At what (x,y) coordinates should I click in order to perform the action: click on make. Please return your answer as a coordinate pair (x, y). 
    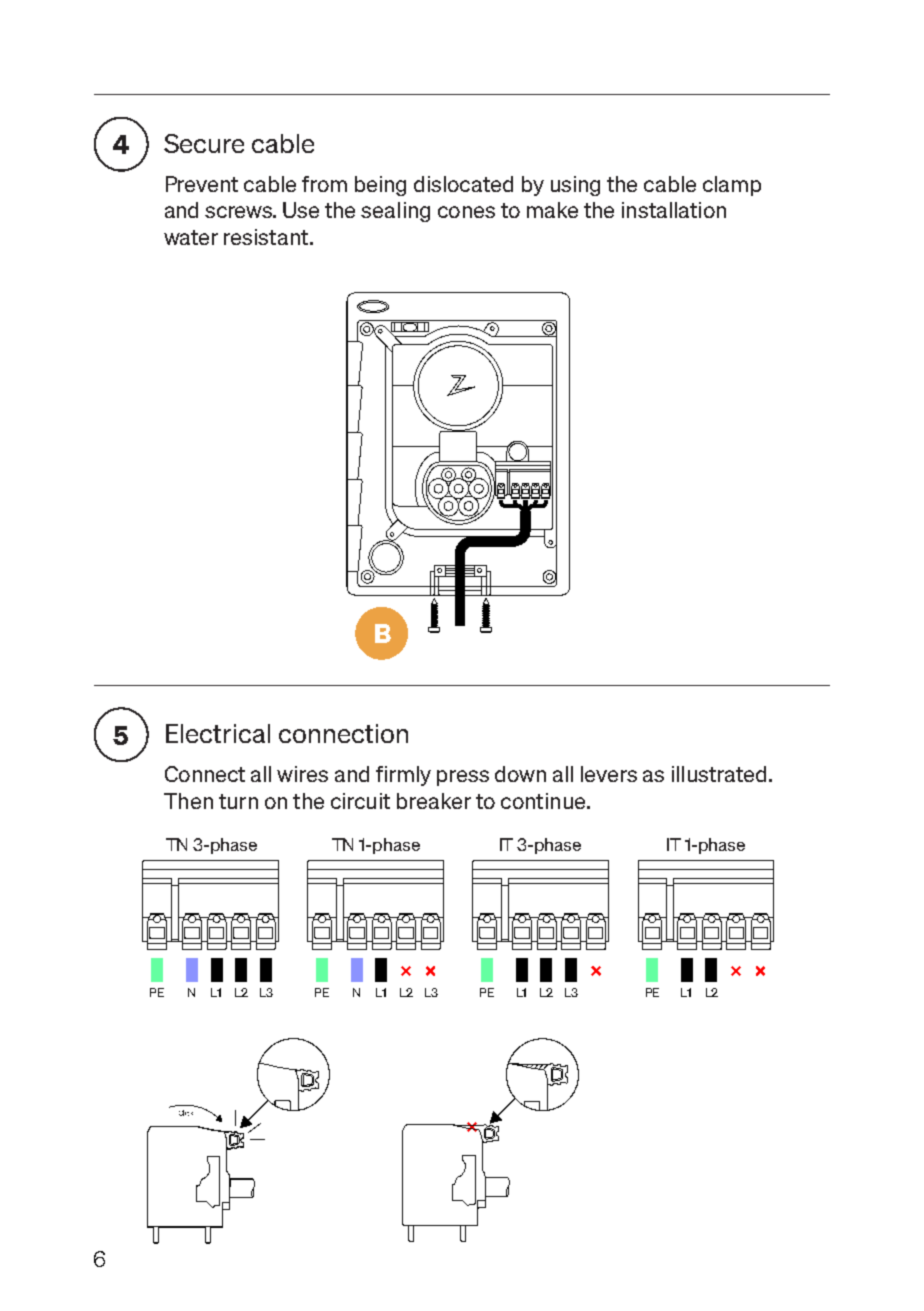
    Looking at the image, I should click on (552, 210).
